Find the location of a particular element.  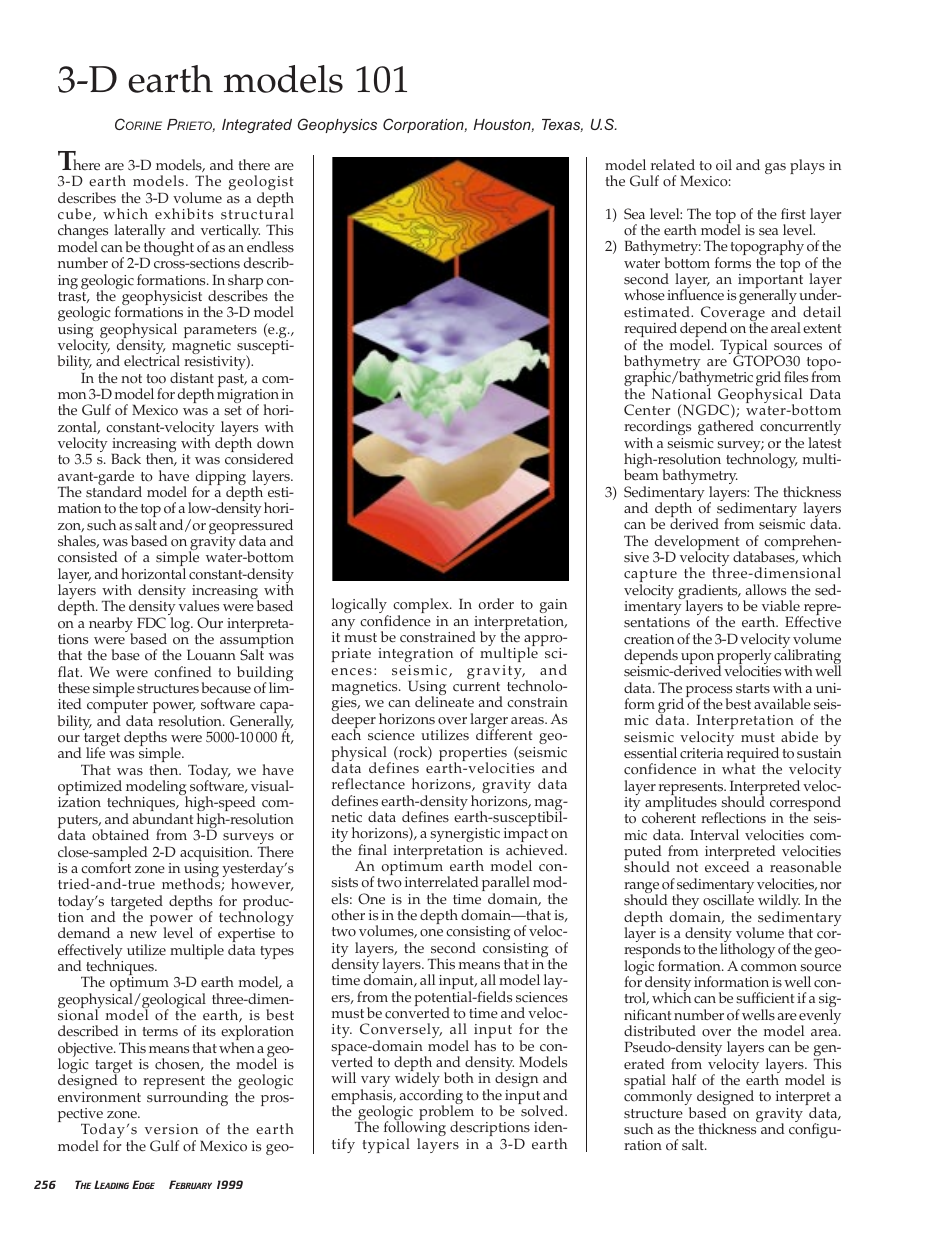

too is located at coordinates (156, 379).
